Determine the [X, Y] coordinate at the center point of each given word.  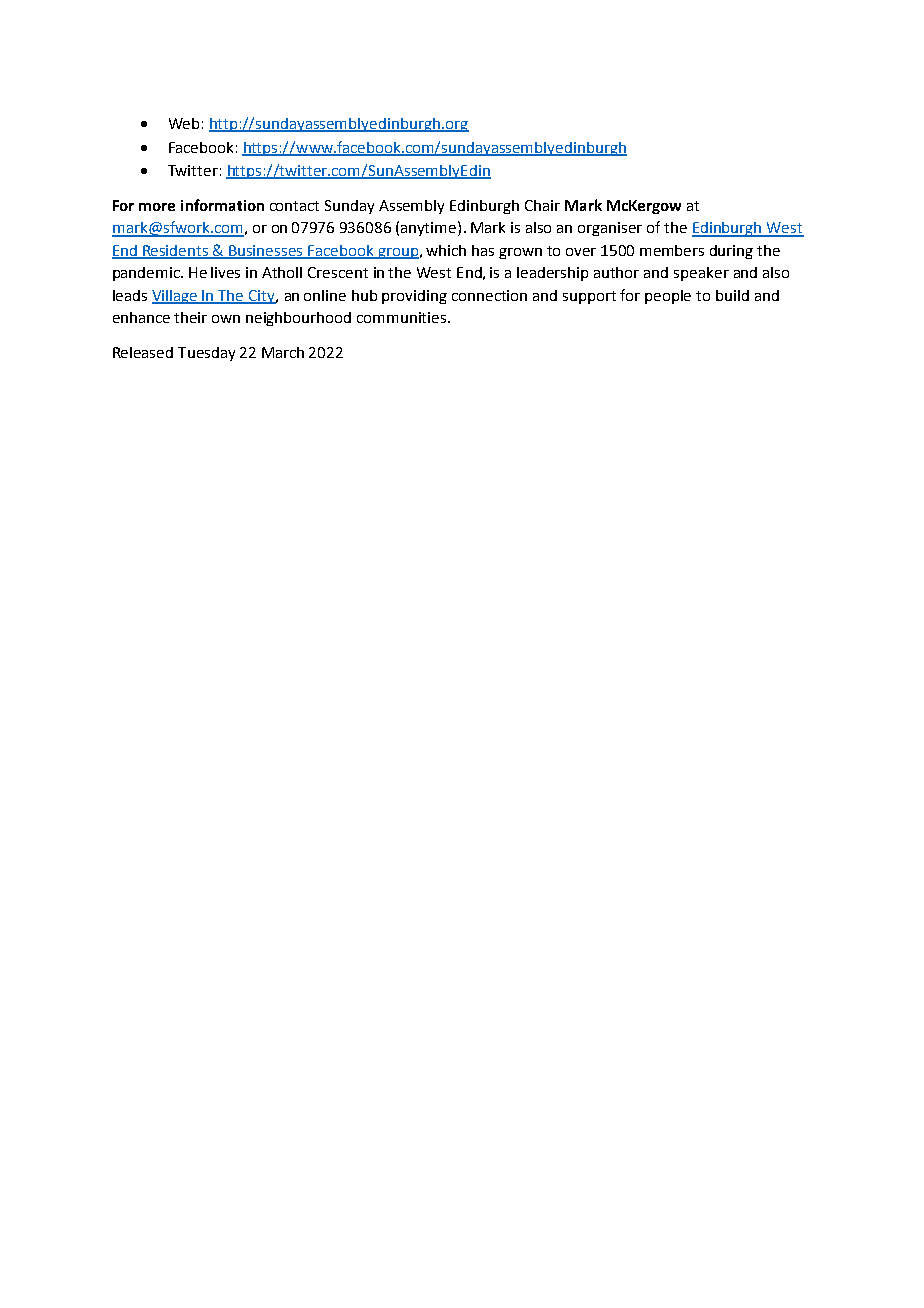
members [672, 250]
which [446, 250]
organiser [610, 229]
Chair [542, 205]
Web [184, 123]
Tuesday [206, 354]
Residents [176, 251]
